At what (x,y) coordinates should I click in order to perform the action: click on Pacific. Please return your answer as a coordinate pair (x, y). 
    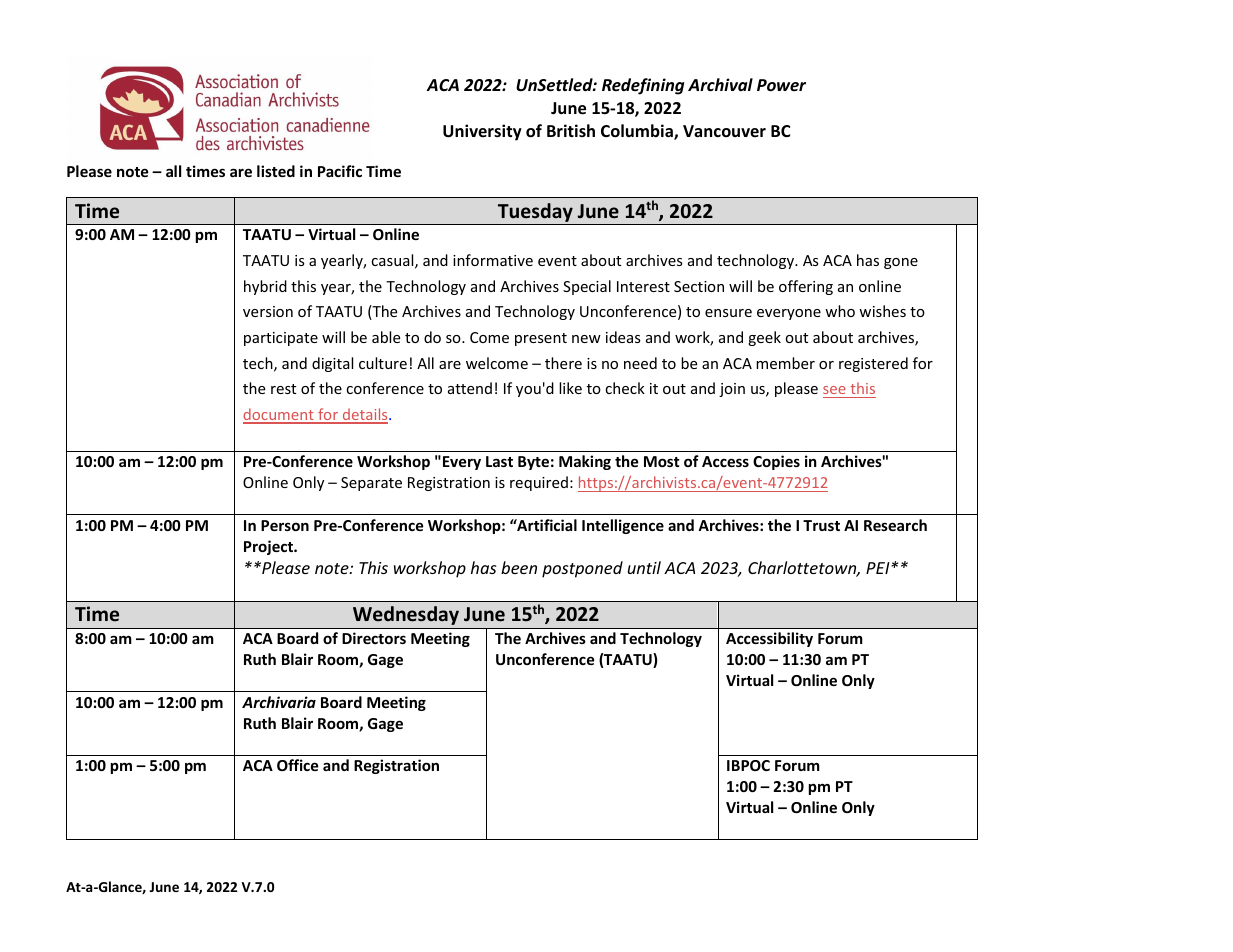
    Looking at the image, I should click on (340, 171).
